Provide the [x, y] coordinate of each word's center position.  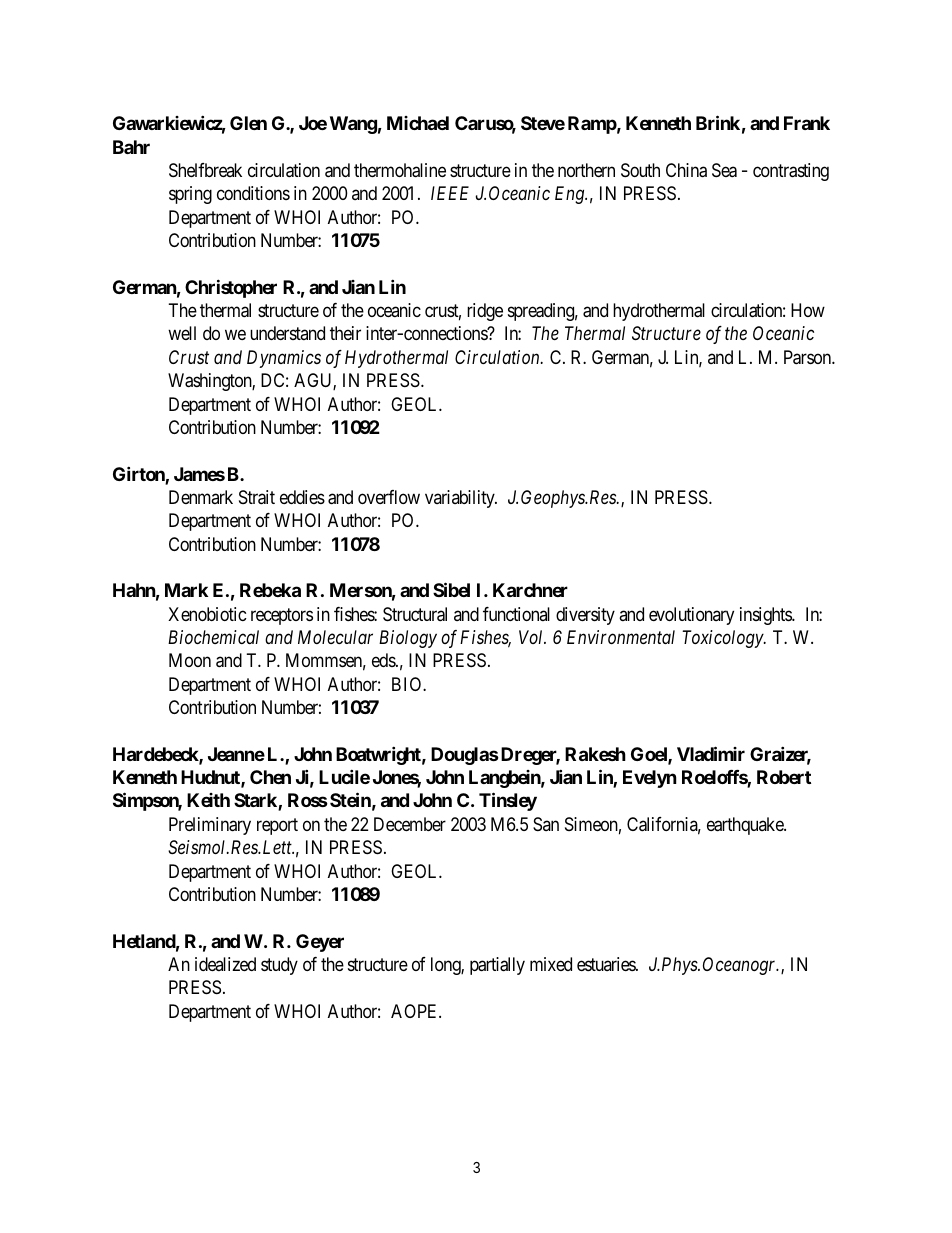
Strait [257, 497]
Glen [248, 123]
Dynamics [284, 359]
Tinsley [508, 802]
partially [497, 966]
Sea [724, 170]
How [808, 310]
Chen [270, 777]
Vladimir [711, 753]
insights [766, 616]
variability [461, 499]
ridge [485, 312]
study [279, 966]
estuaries [607, 964]
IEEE [450, 193]
